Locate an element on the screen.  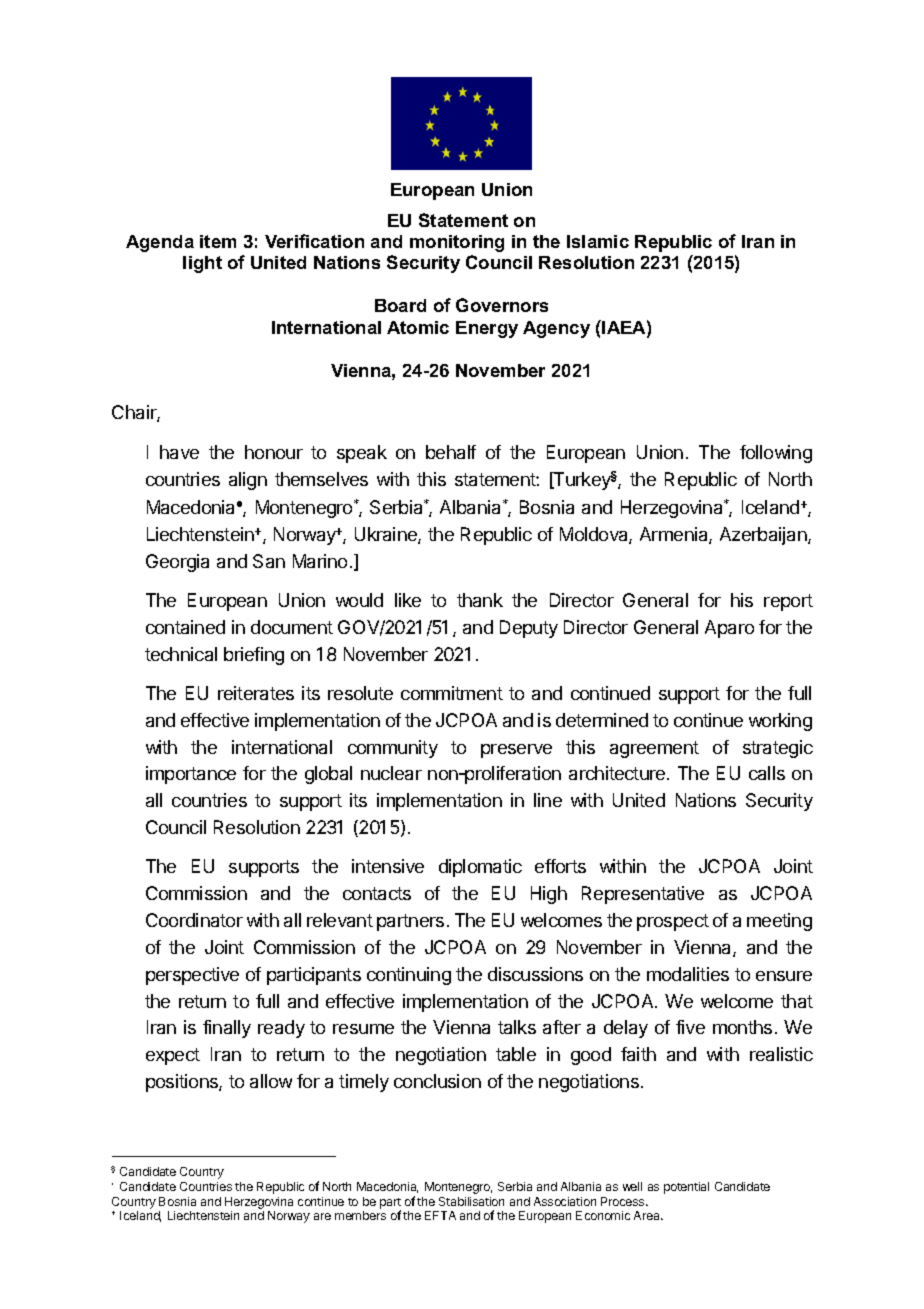
modalities is located at coordinates (688, 974).
